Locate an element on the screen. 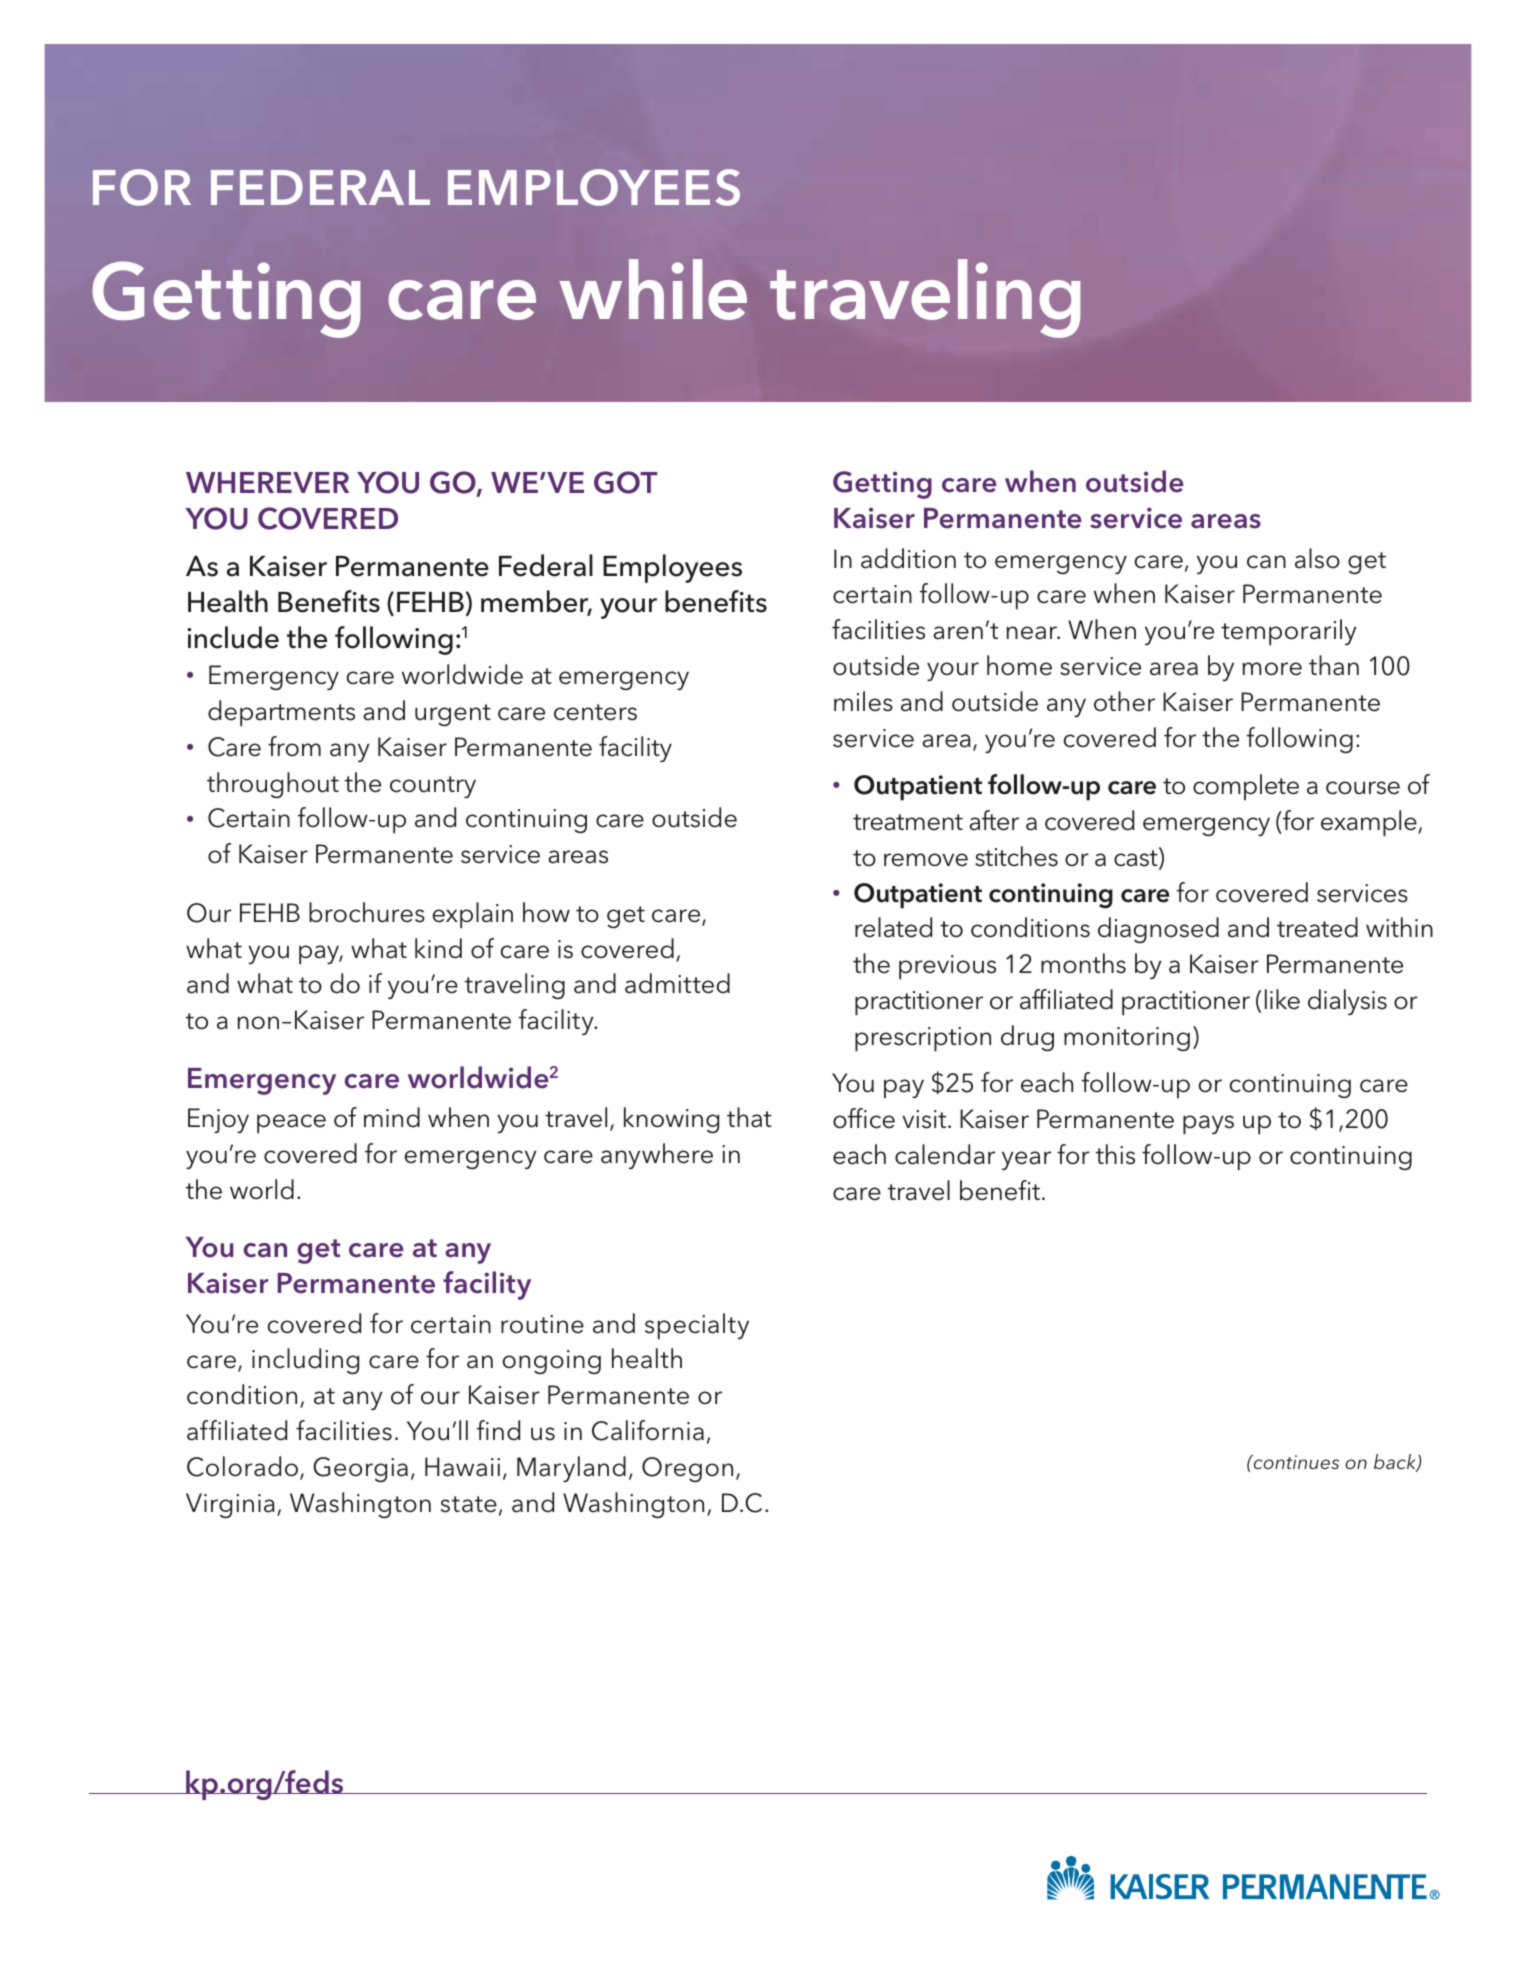  office is located at coordinates (864, 1118).
